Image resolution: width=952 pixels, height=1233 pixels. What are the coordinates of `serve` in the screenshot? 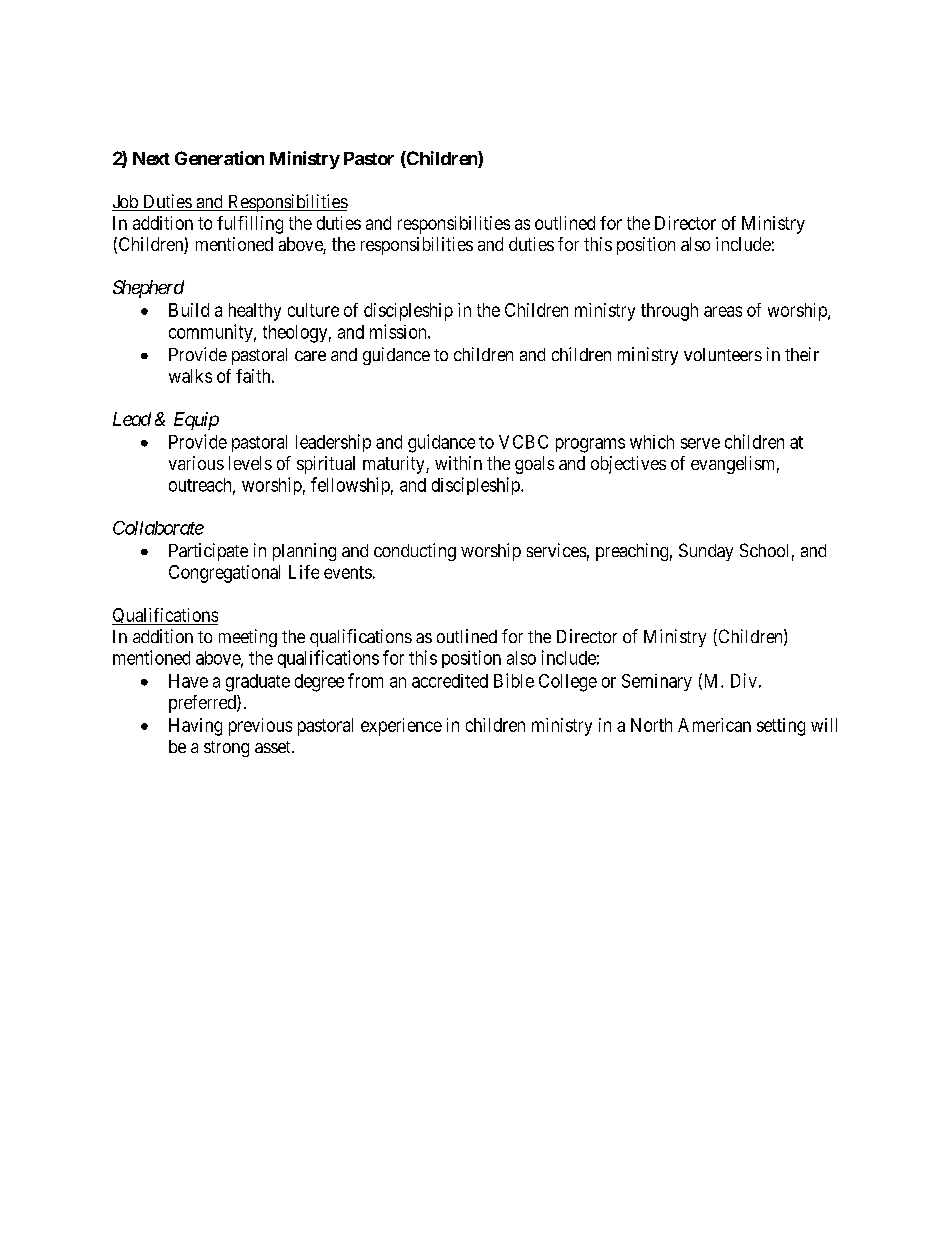 It's located at (700, 443).
